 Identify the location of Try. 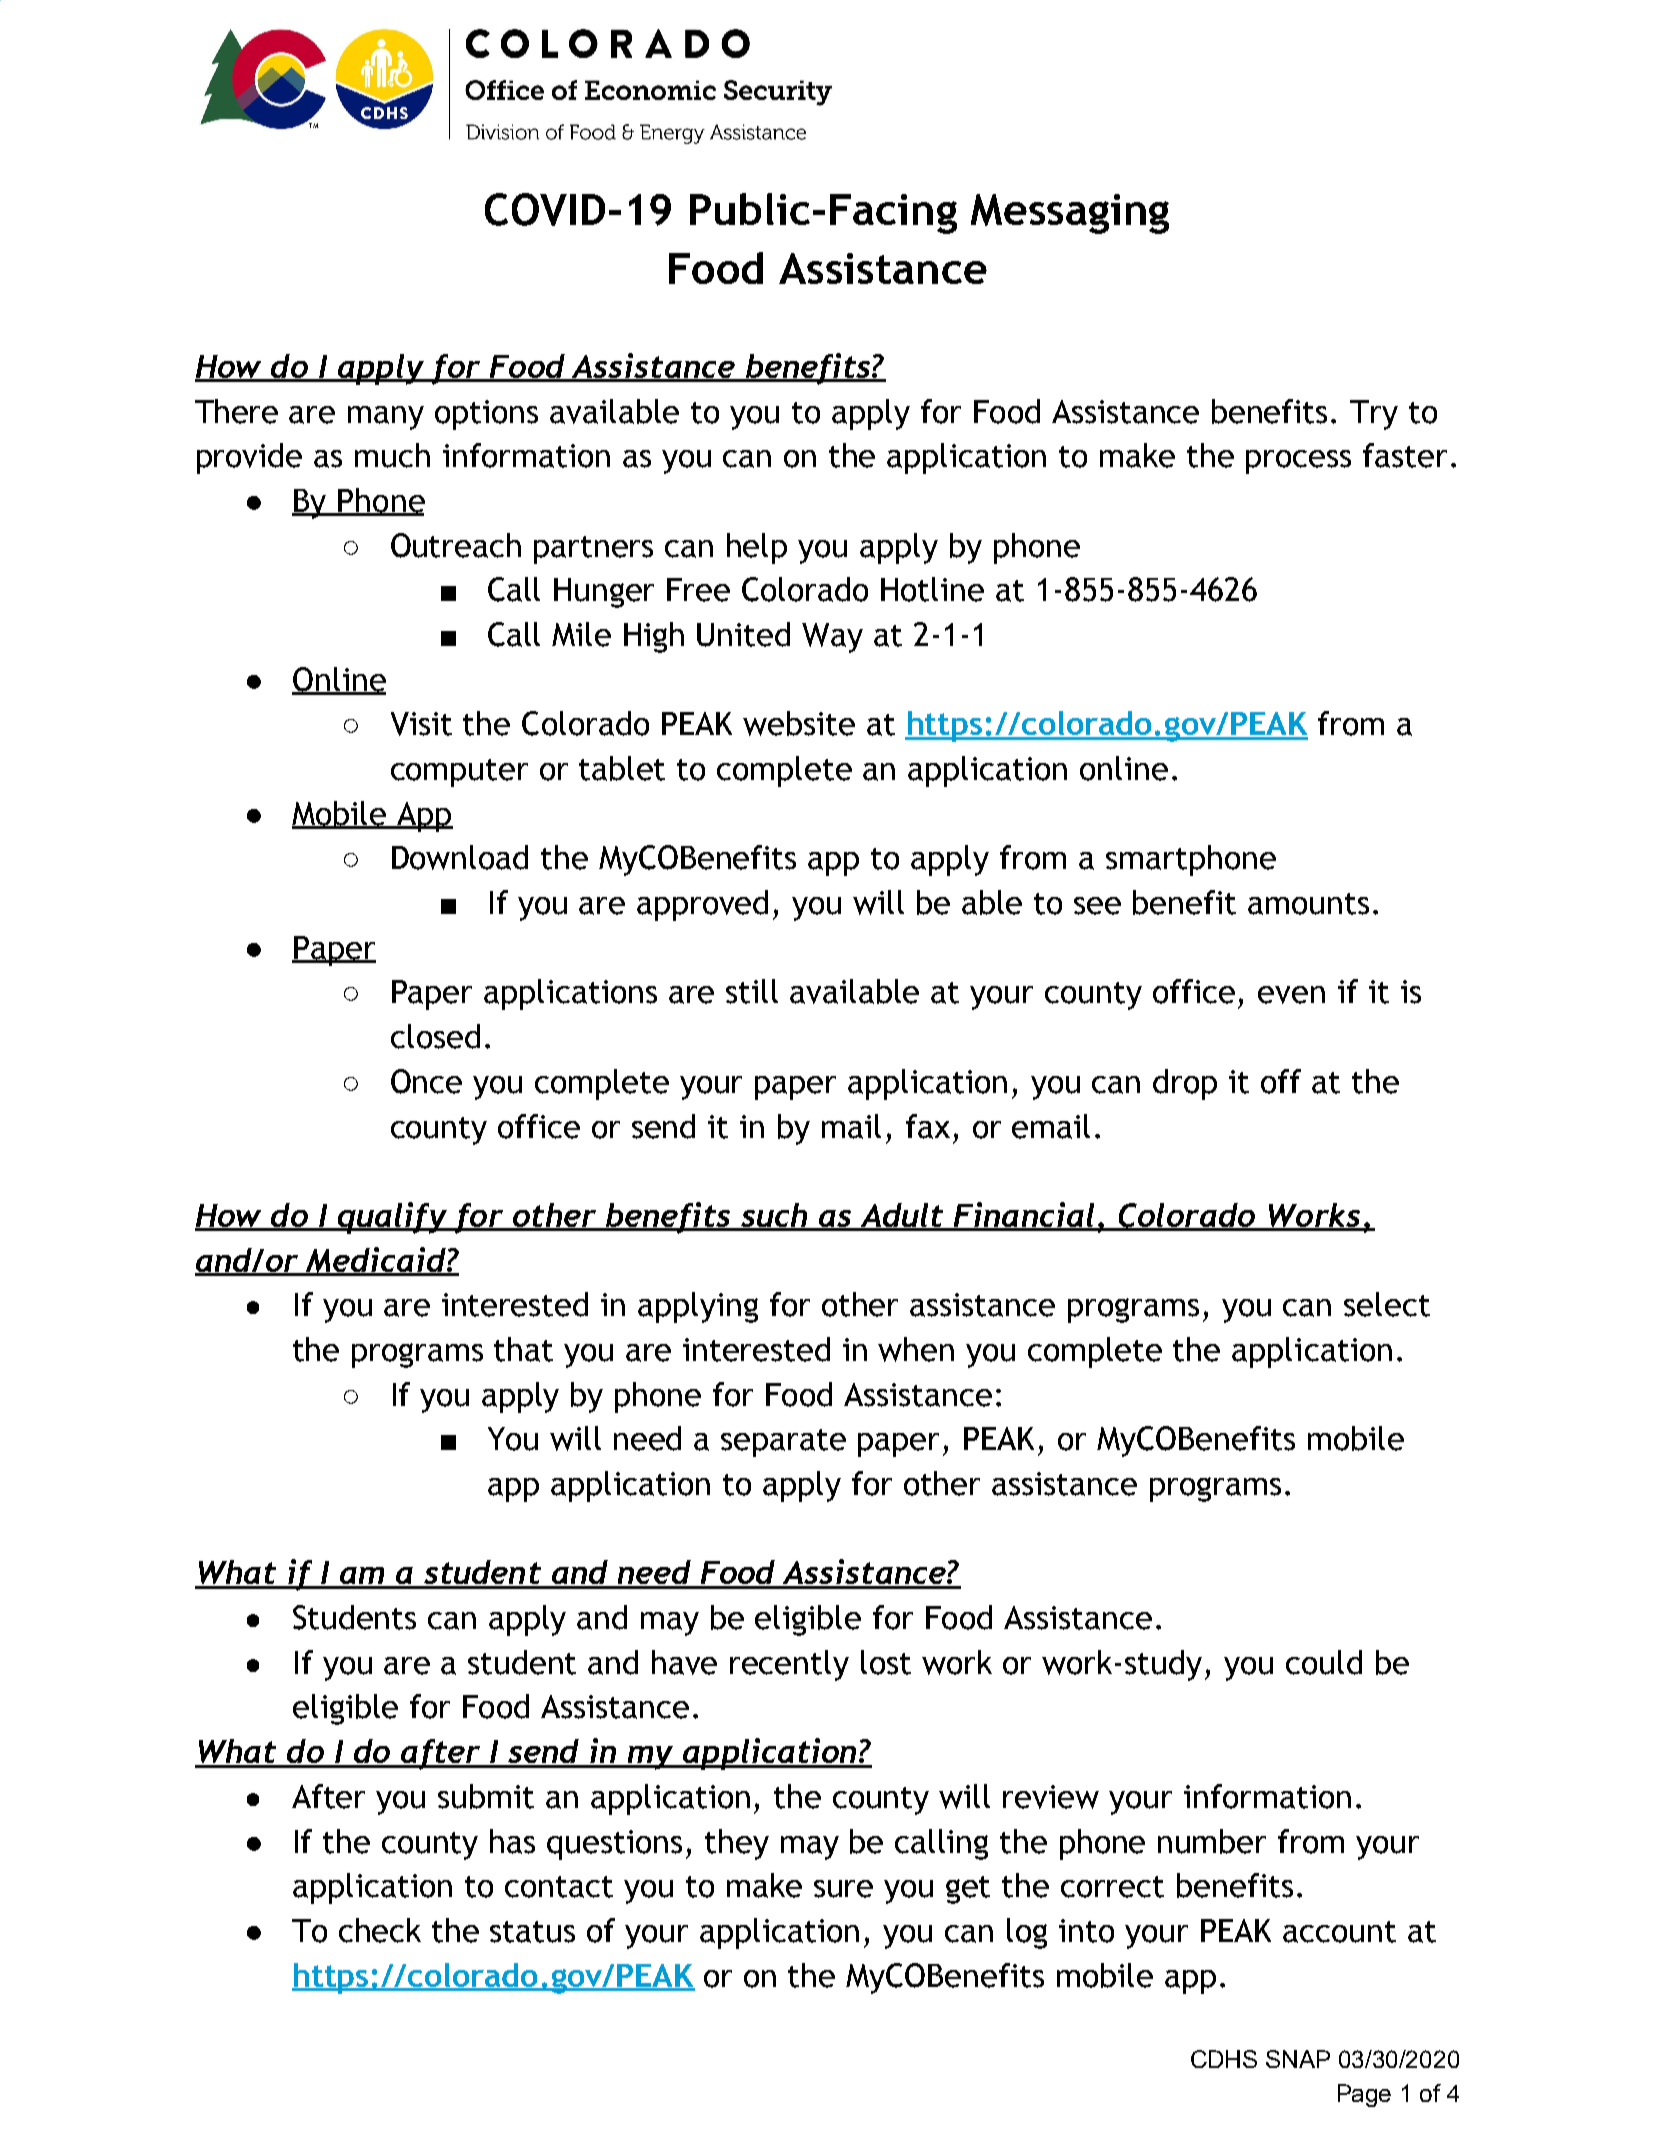
(1374, 415).
